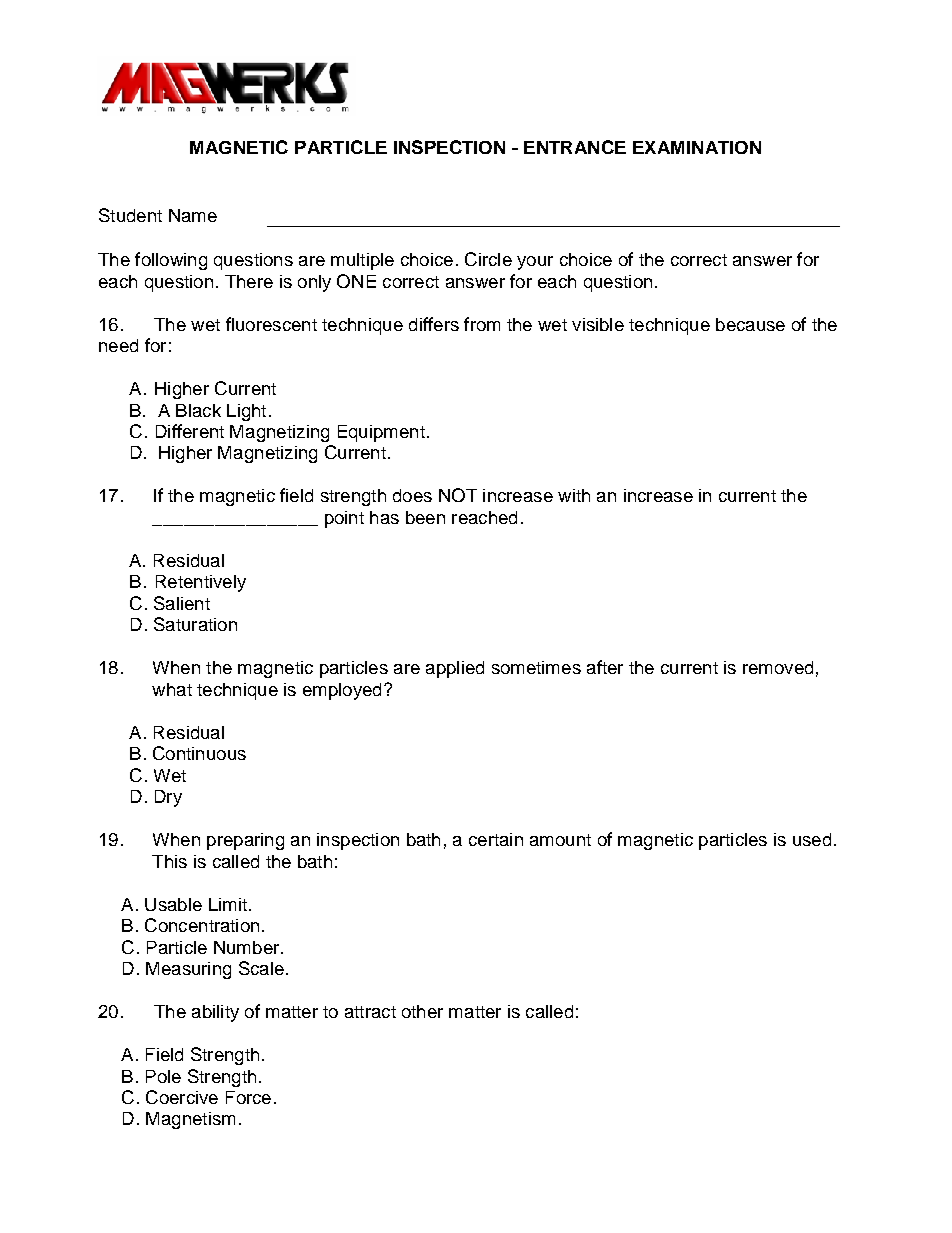 This image has width=952, height=1233. What do you see at coordinates (455, 669) in the image?
I see `applied` at bounding box center [455, 669].
